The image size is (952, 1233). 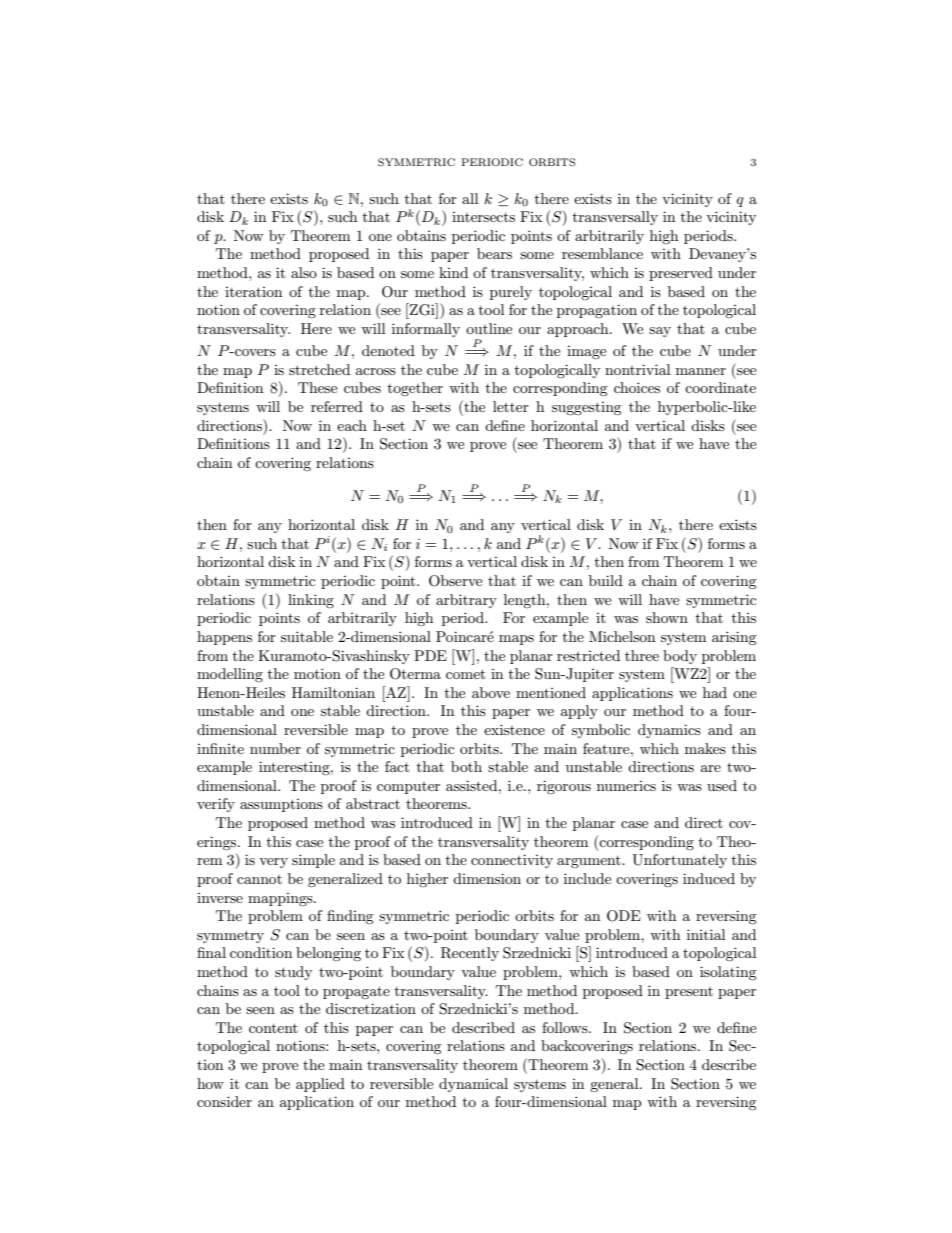 What do you see at coordinates (320, 1085) in the screenshot?
I see `applied` at bounding box center [320, 1085].
